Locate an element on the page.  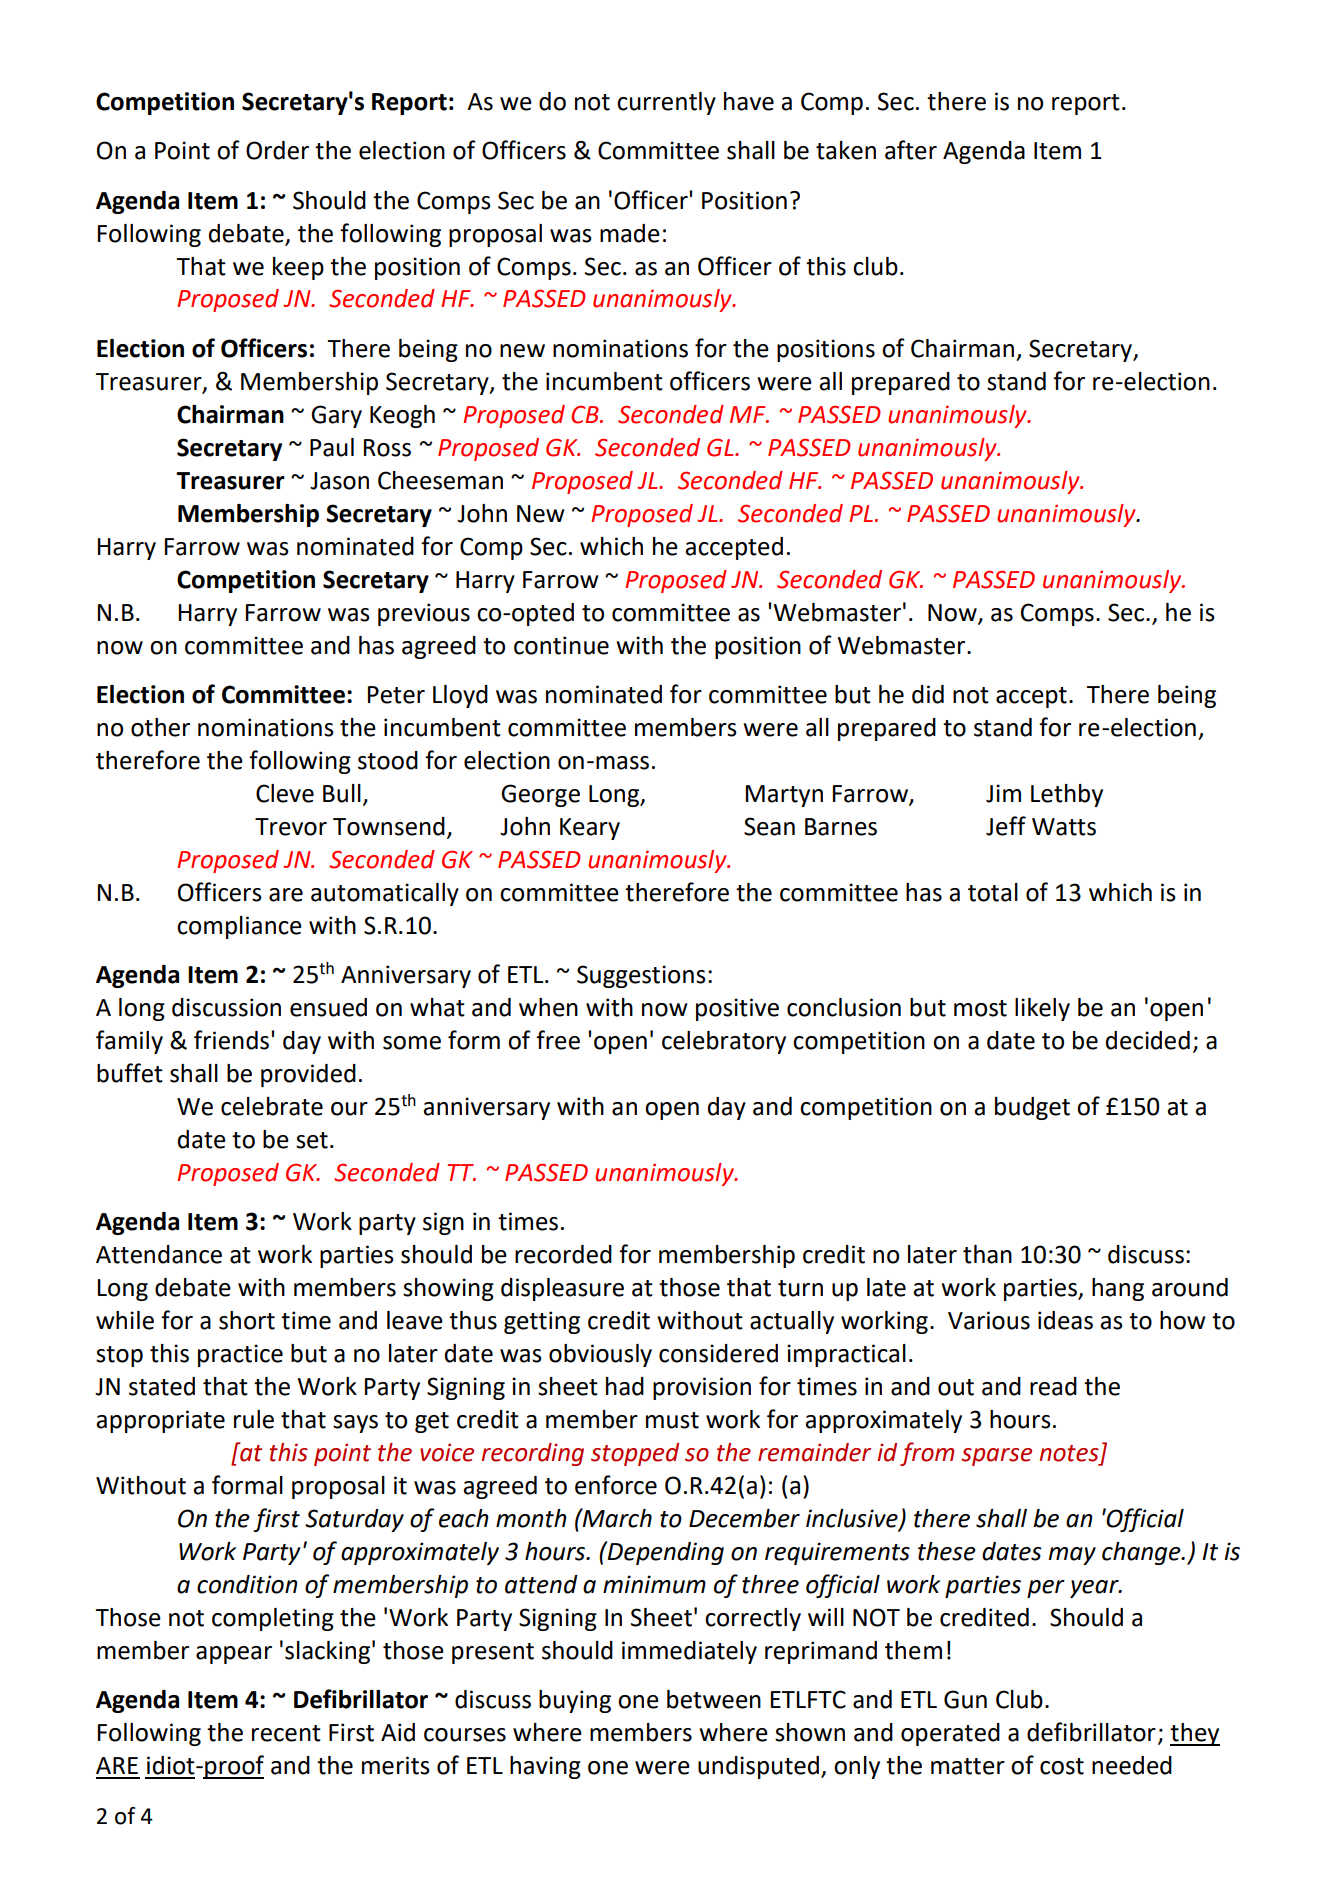
did is located at coordinates (928, 694).
